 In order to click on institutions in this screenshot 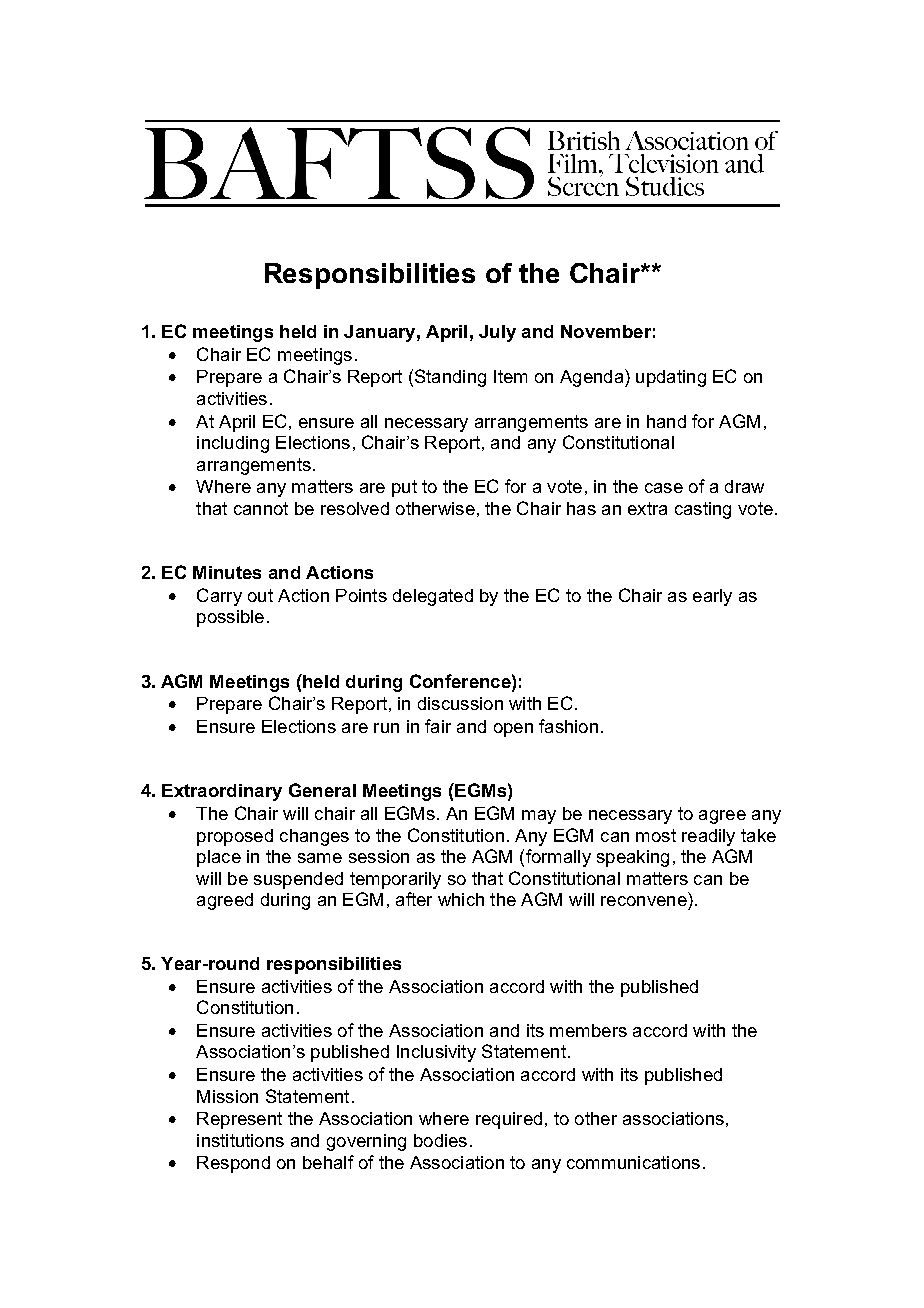, I will do `click(240, 1140)`.
